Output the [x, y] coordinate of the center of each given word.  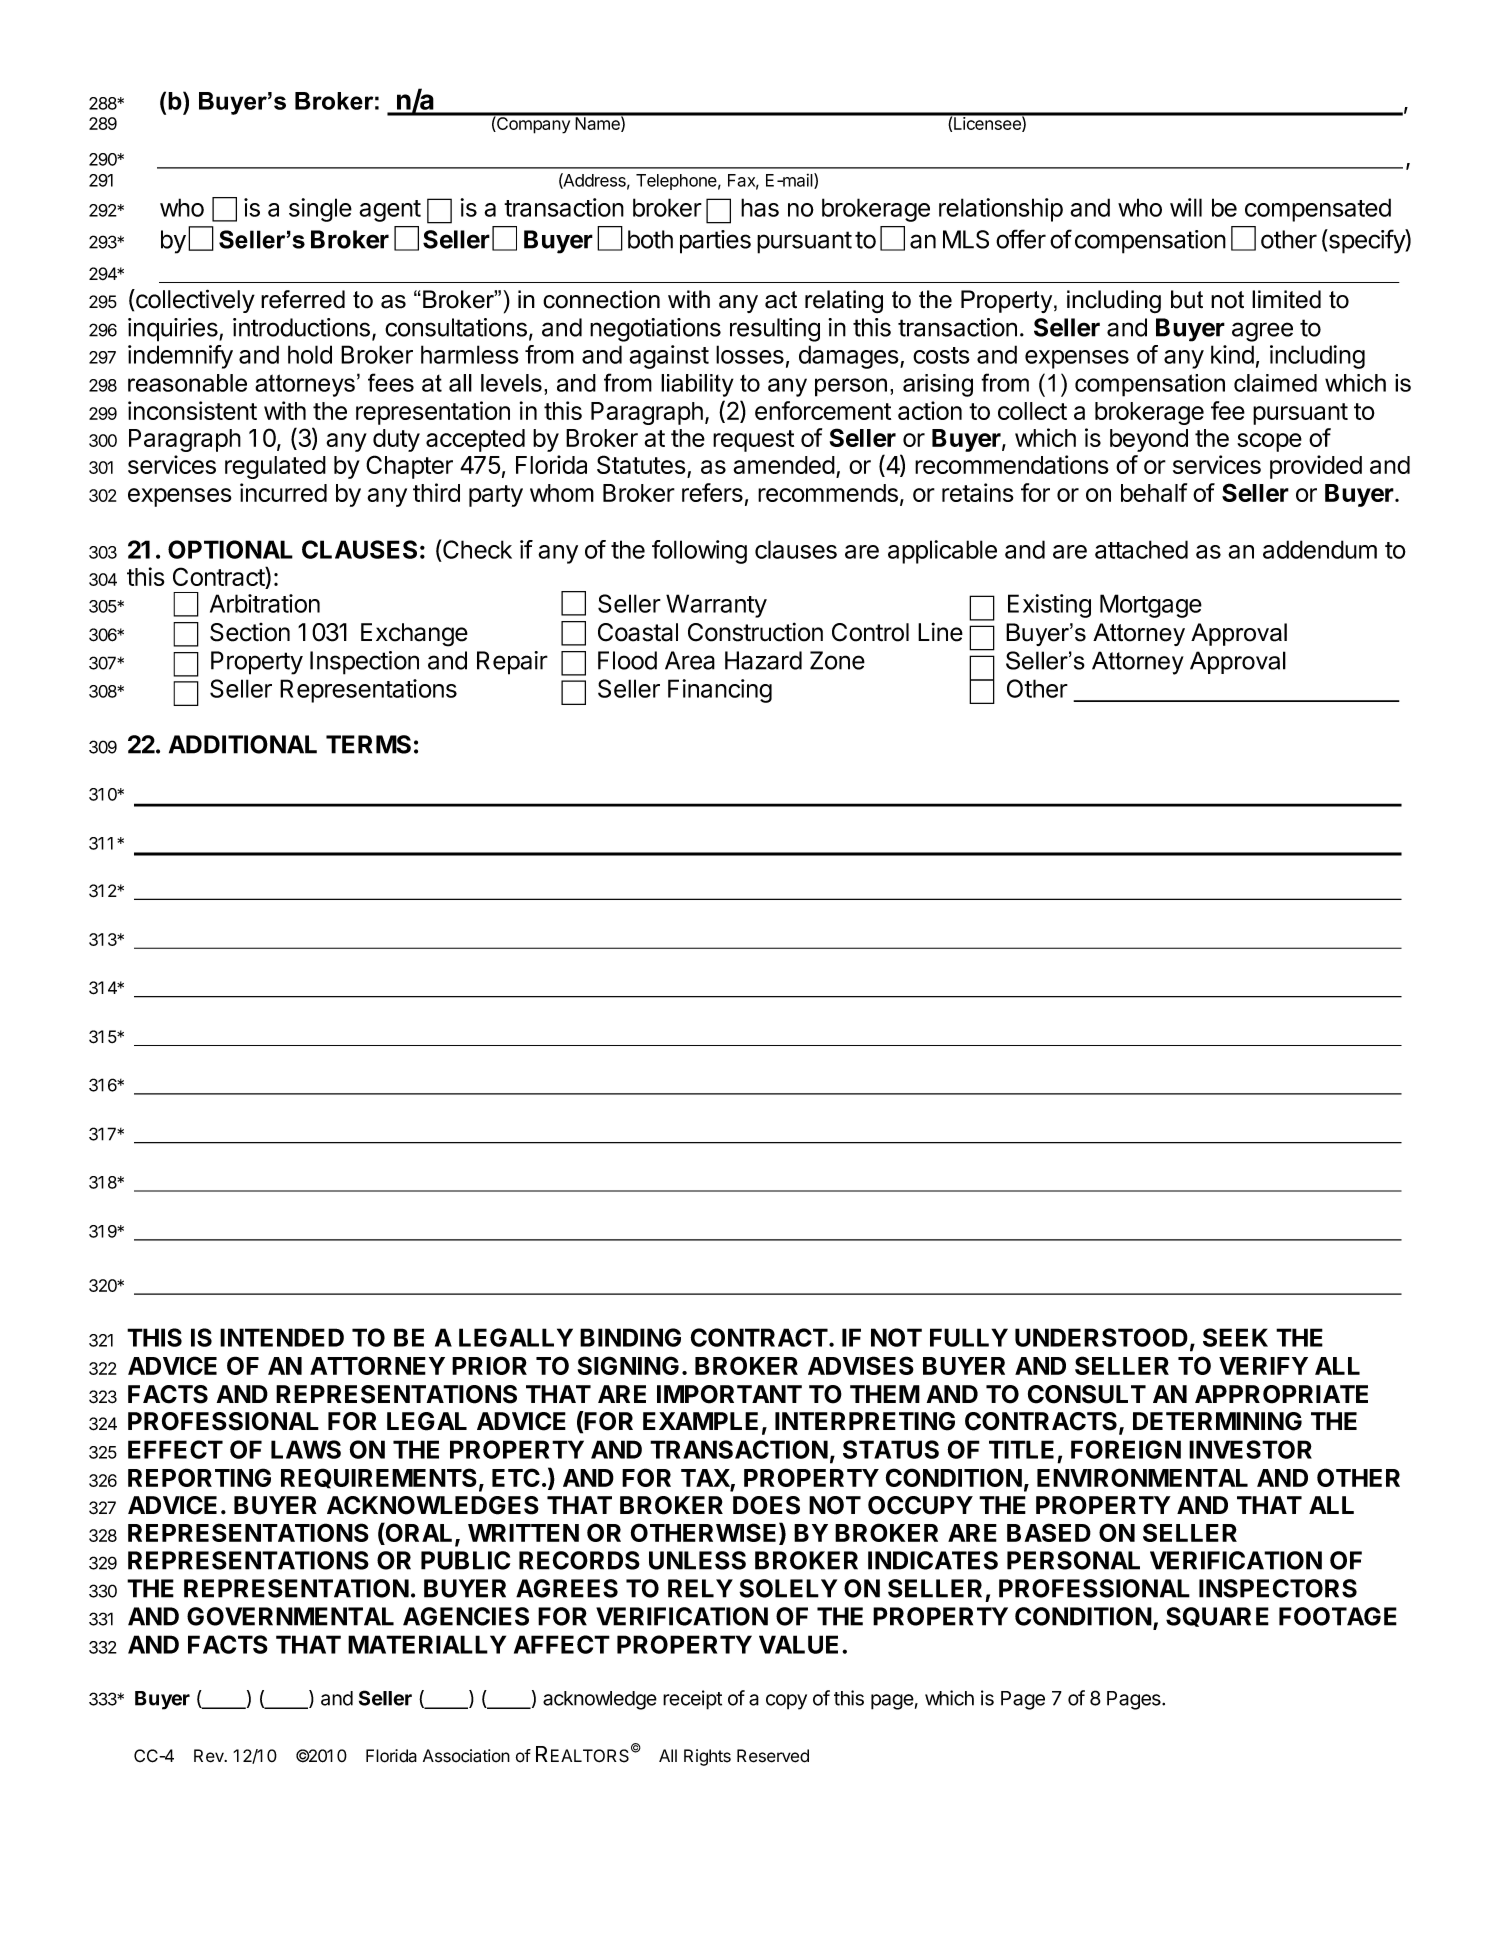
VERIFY [1263, 1366]
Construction [755, 632]
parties [715, 242]
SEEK [1235, 1337]
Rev [210, 1756]
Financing [720, 691]
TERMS [368, 744]
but [1187, 299]
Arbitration [265, 603]
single [320, 210]
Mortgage [1151, 606]
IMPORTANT [729, 1394]
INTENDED [282, 1337]
